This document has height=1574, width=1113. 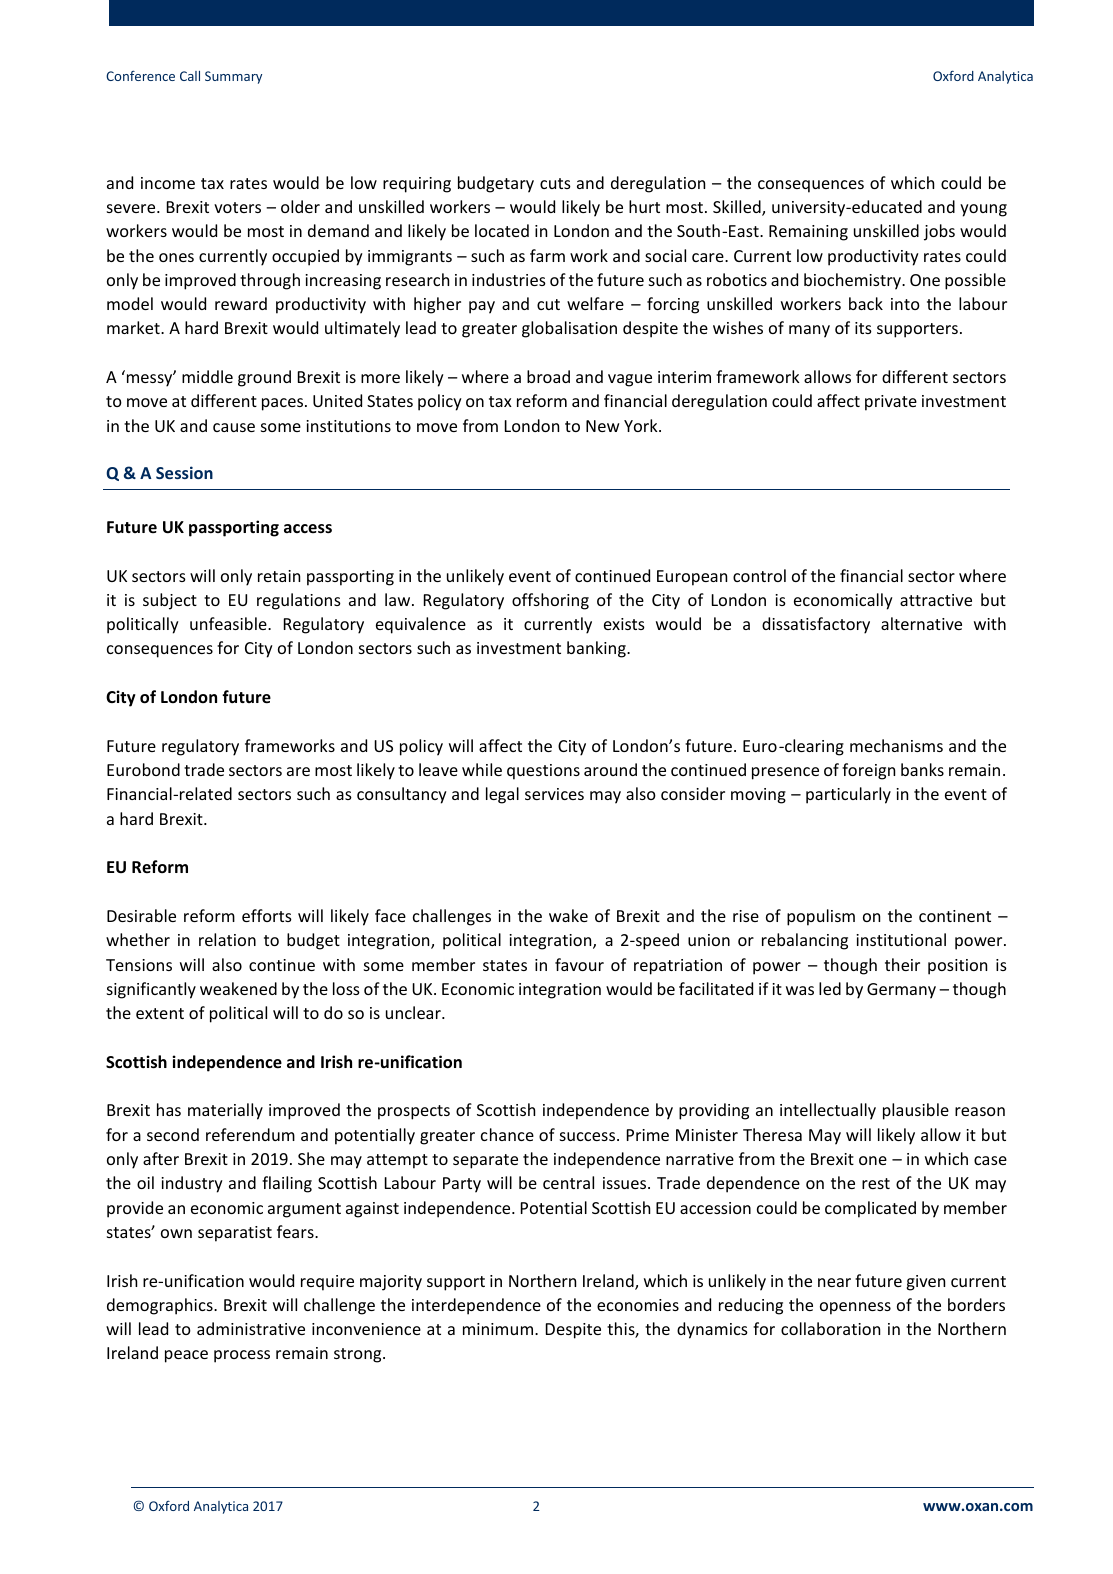 What do you see at coordinates (229, 623) in the document?
I see `unfeasible` at bounding box center [229, 623].
